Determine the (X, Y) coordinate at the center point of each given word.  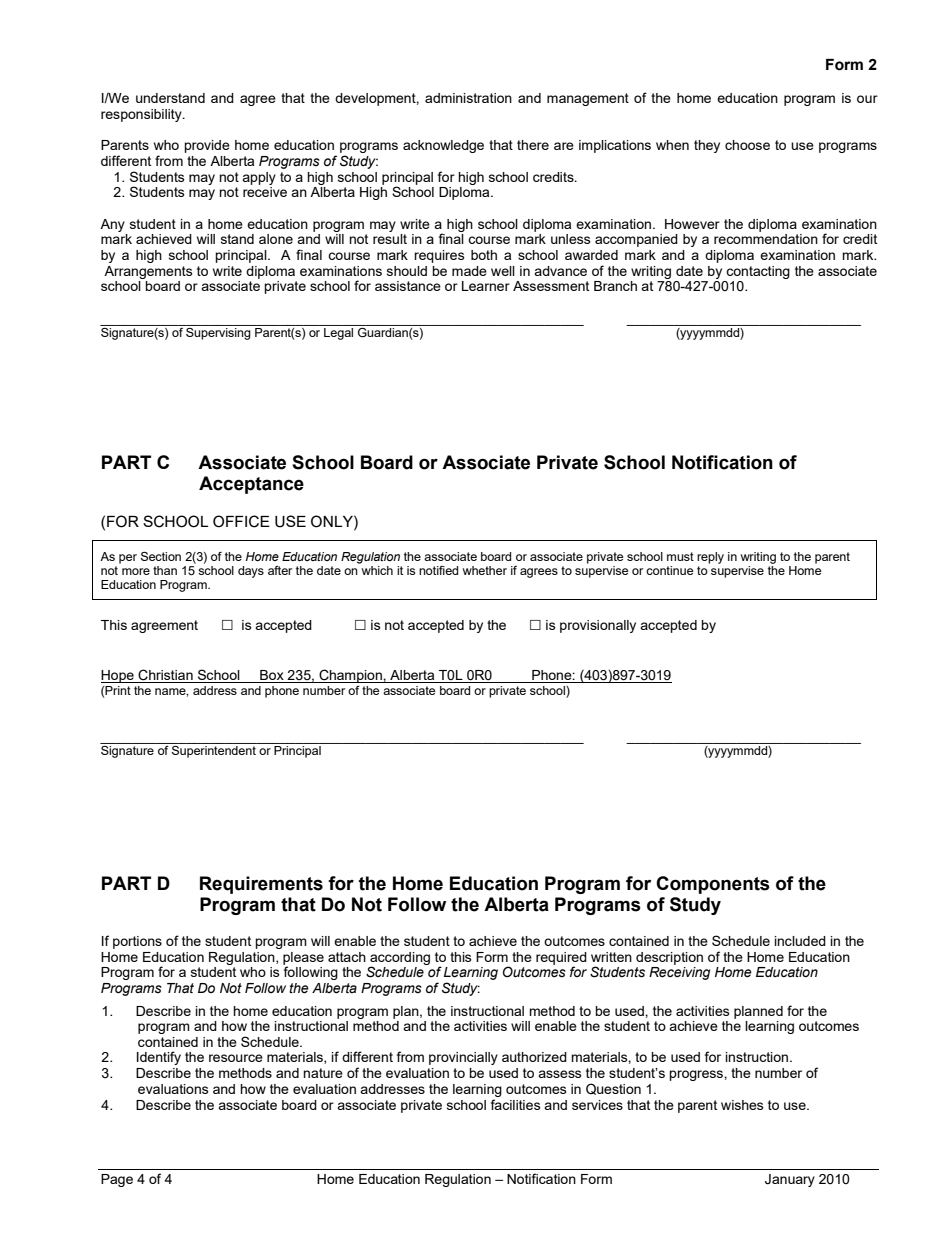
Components (713, 885)
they (707, 146)
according (400, 959)
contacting (758, 272)
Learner (486, 286)
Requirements (261, 885)
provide (207, 146)
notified (438, 570)
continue (669, 570)
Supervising (218, 332)
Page (117, 1180)
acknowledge (443, 146)
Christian (166, 676)
